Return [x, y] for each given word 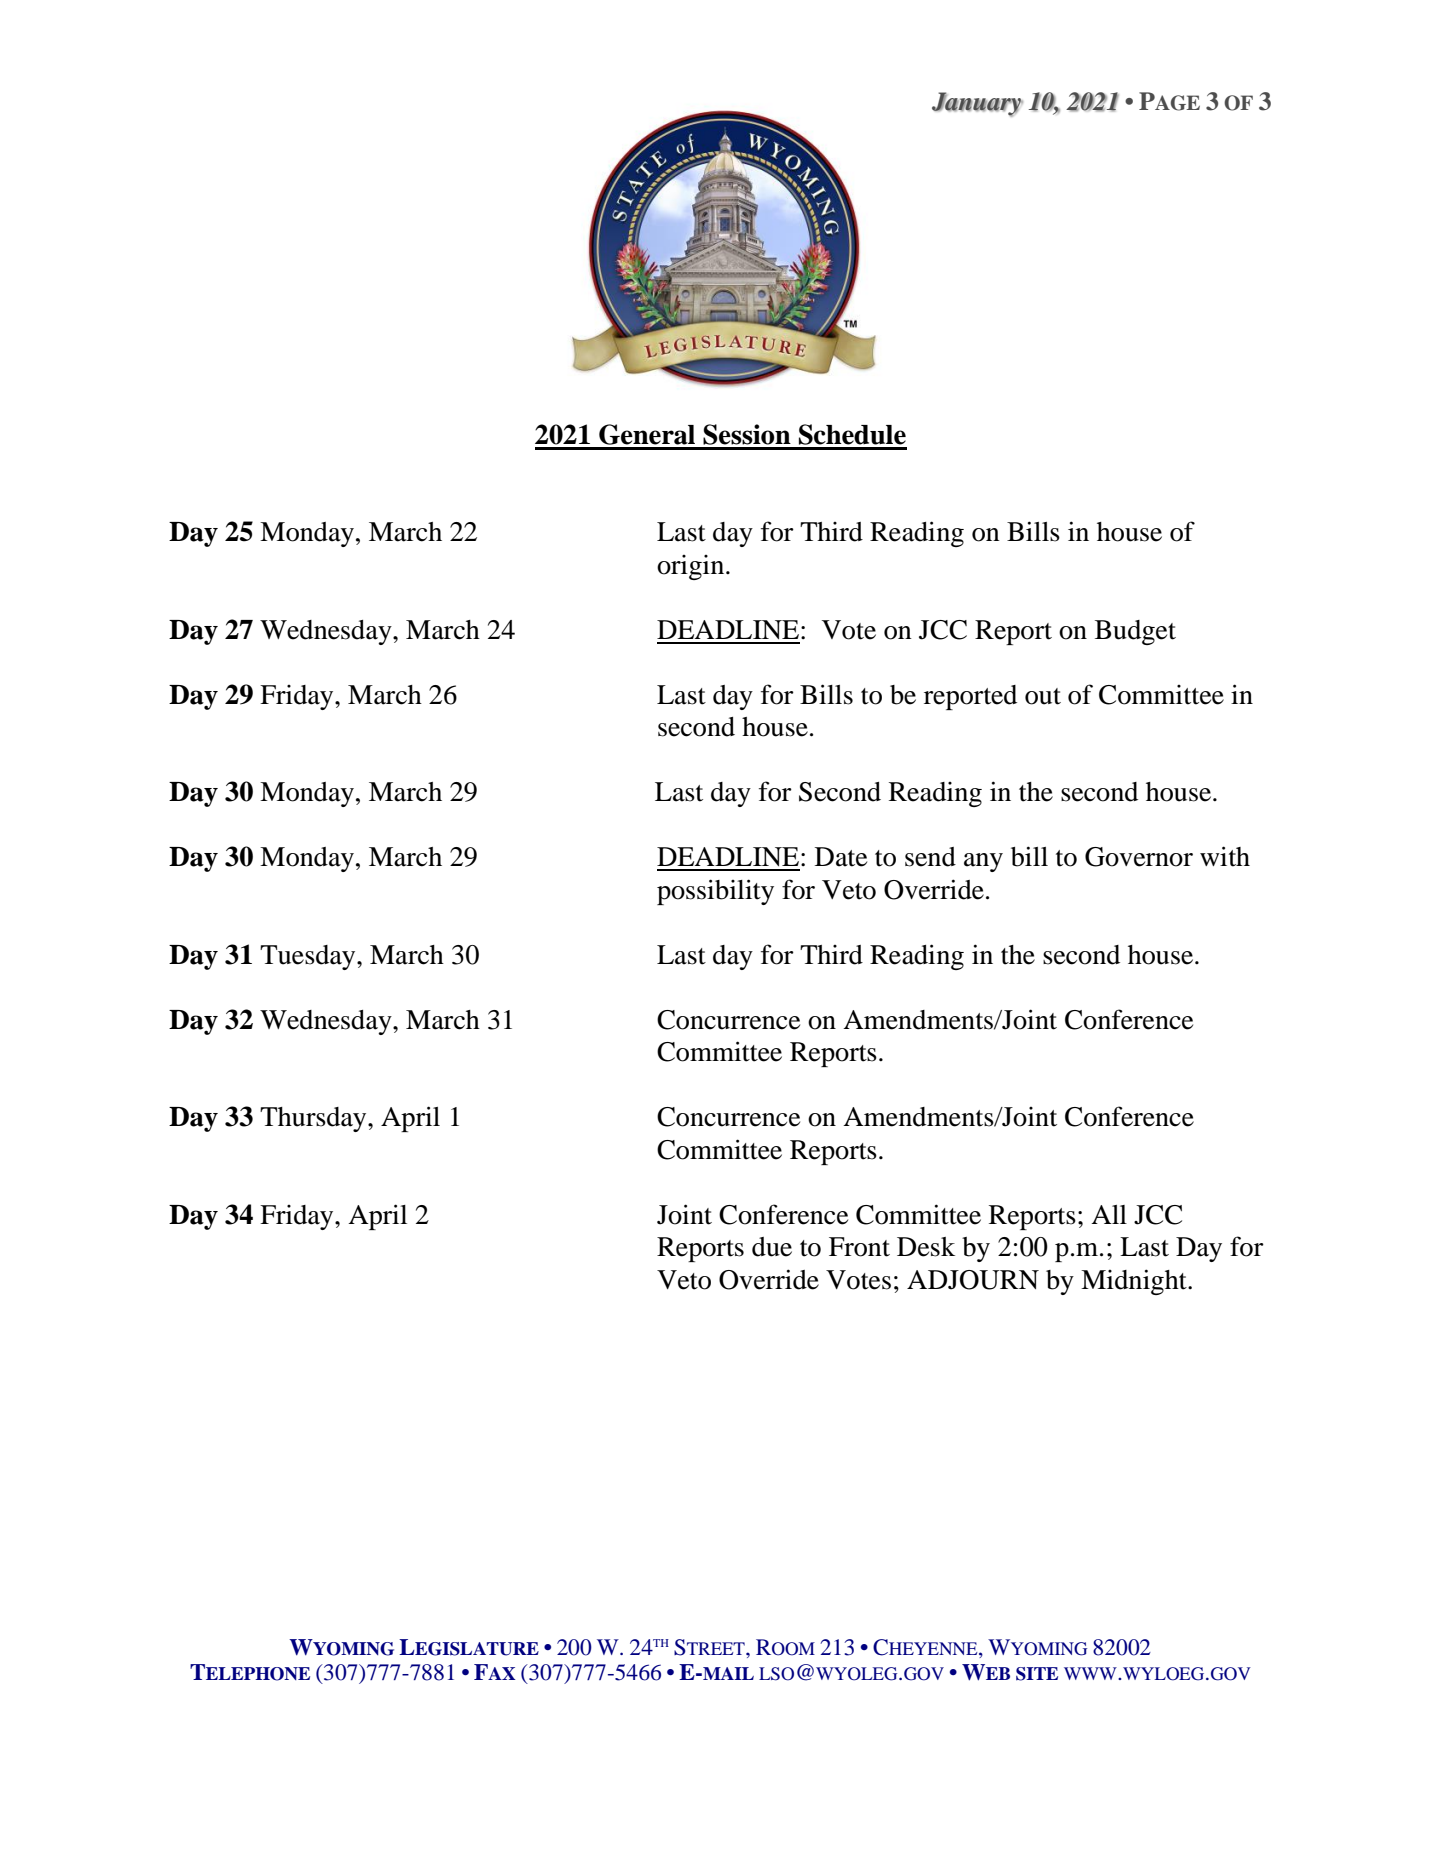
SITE [1037, 1674]
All [1109, 1214]
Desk [926, 1247]
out [1043, 696]
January [977, 104]
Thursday [314, 1119]
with [1225, 856]
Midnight [1135, 1282]
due [772, 1247]
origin [692, 567]
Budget [1135, 632]
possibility [715, 892]
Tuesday [309, 957]
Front [859, 1247]
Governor [1139, 857]
